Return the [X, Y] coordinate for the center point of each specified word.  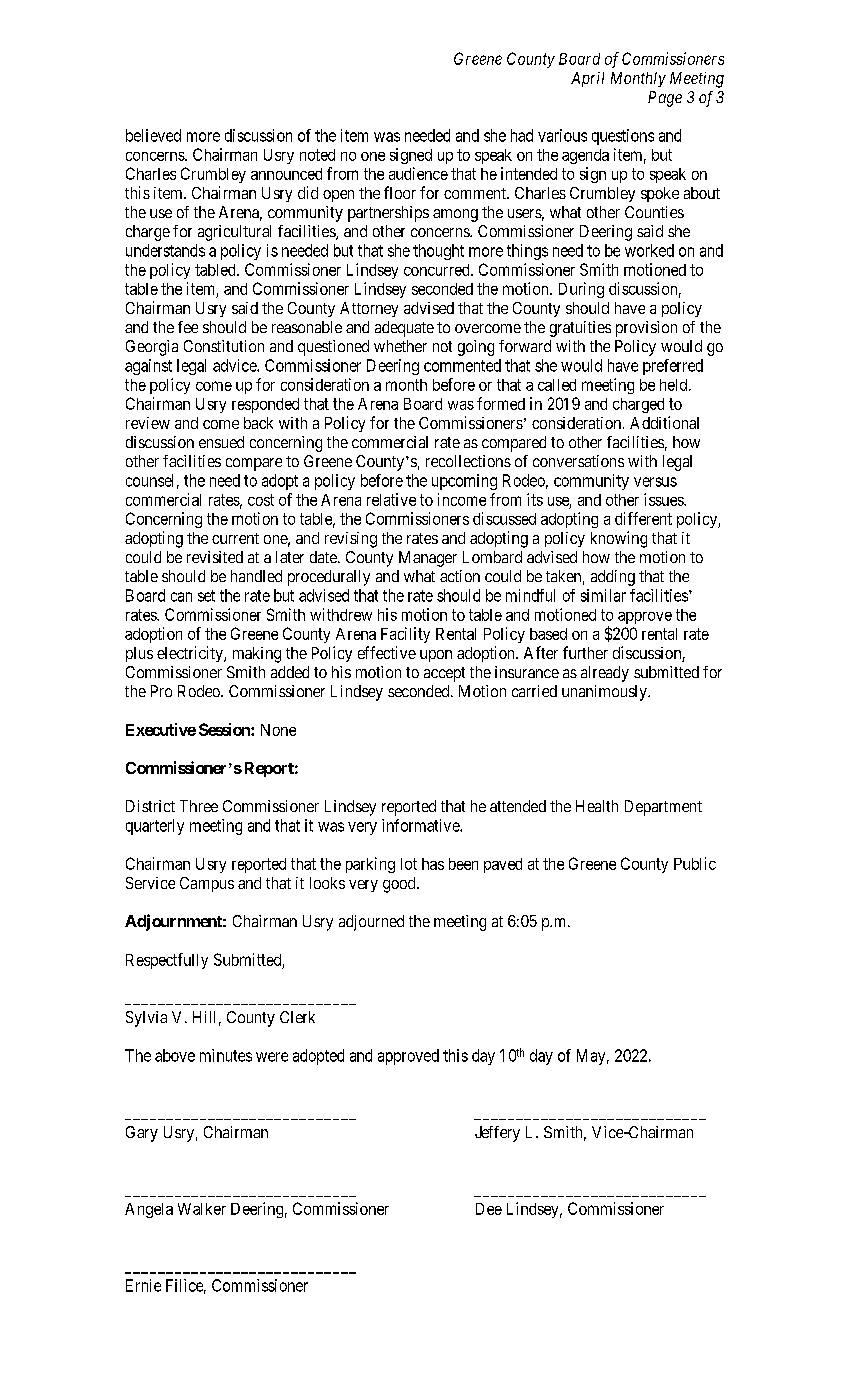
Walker [202, 1209]
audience [418, 173]
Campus [207, 884]
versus [655, 482]
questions [623, 137]
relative [391, 499]
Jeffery [497, 1134]
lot [409, 864]
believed [153, 135]
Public [695, 863]
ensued [221, 442]
